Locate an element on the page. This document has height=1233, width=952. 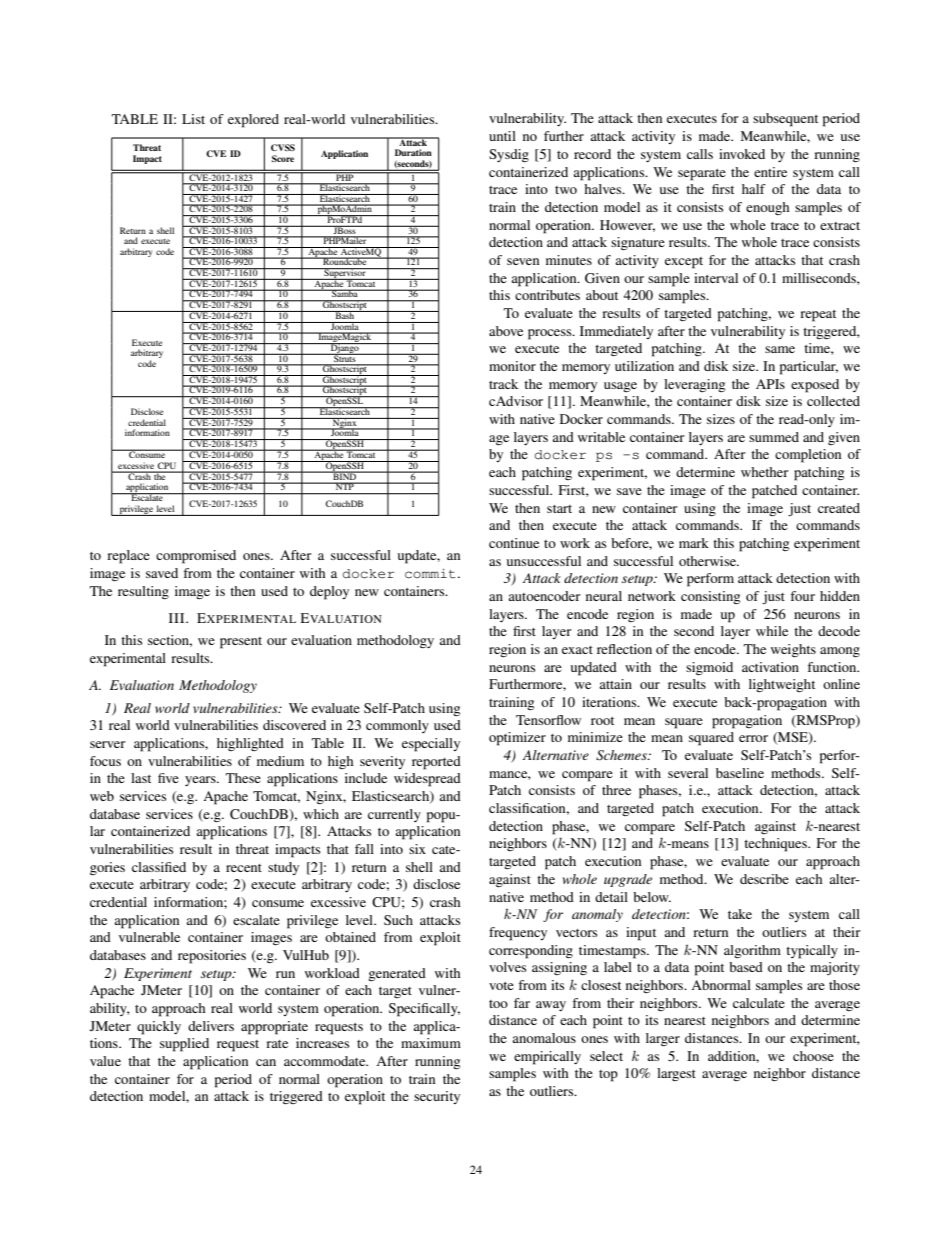
III is located at coordinates (178, 618).
